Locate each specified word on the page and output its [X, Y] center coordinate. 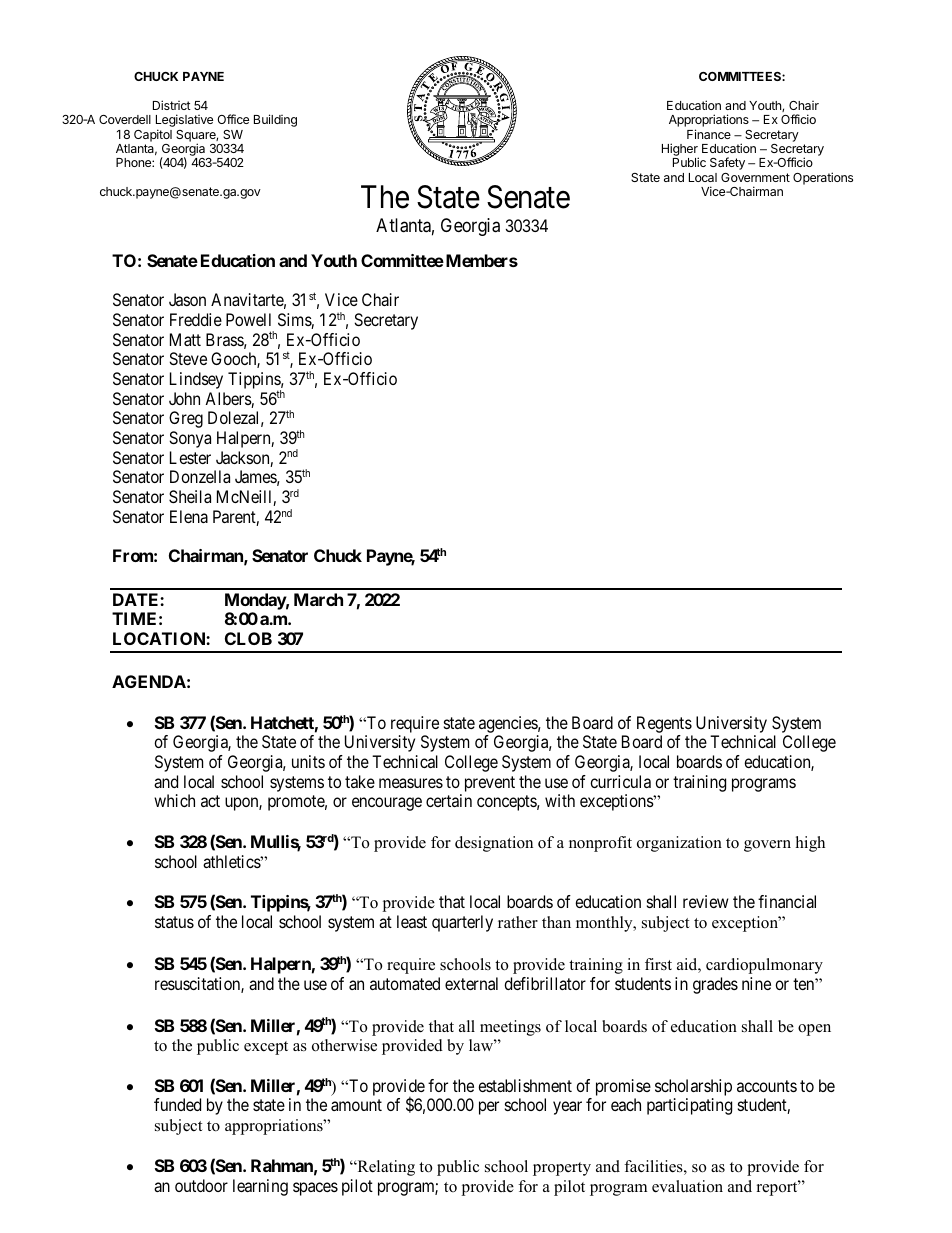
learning [260, 1187]
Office [233, 119]
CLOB [248, 638]
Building [275, 120]
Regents [664, 724]
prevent [490, 784]
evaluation [687, 1186]
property [562, 1169]
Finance [709, 134]
